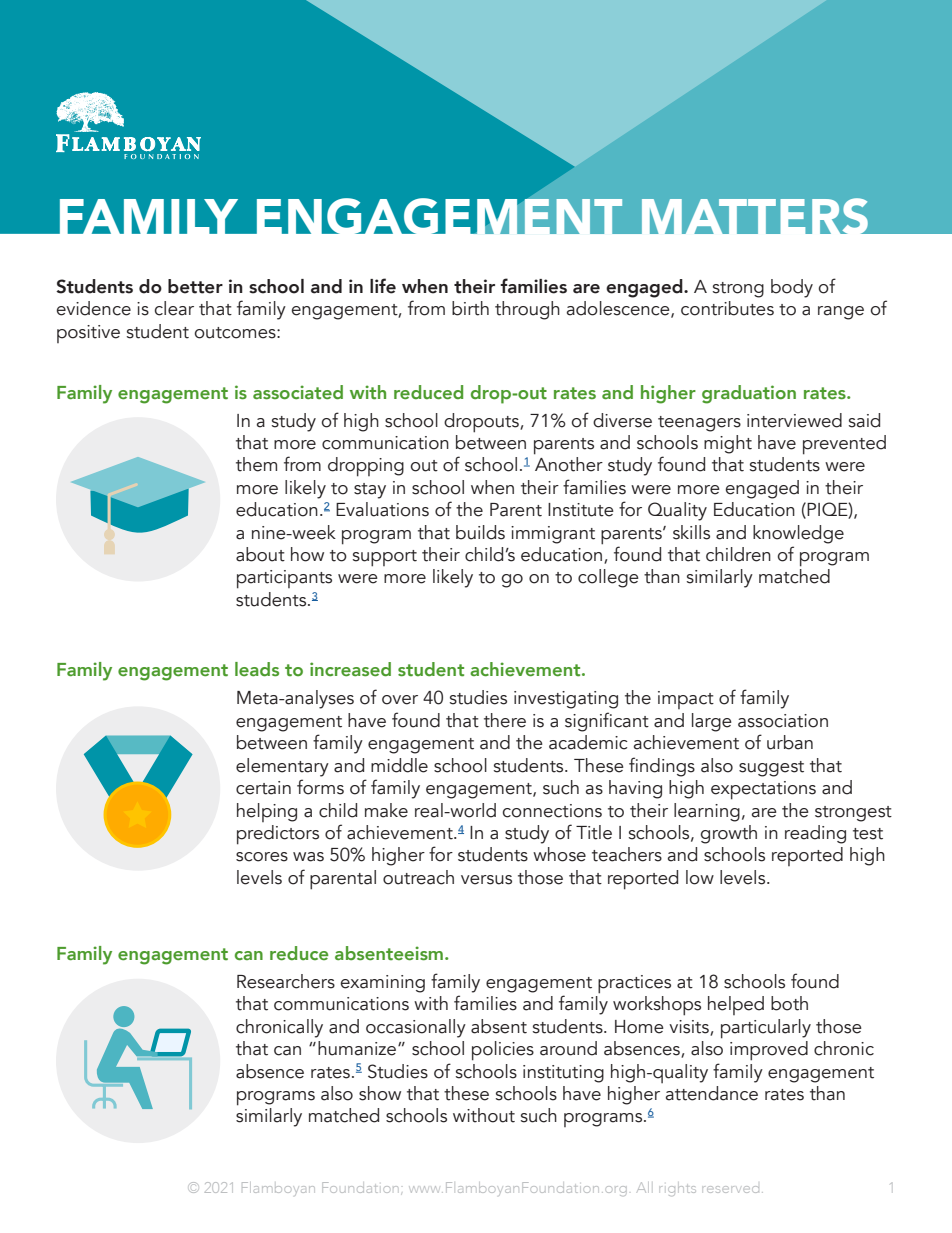  Describe the element at coordinates (792, 288) in the screenshot. I see `body` at that location.
